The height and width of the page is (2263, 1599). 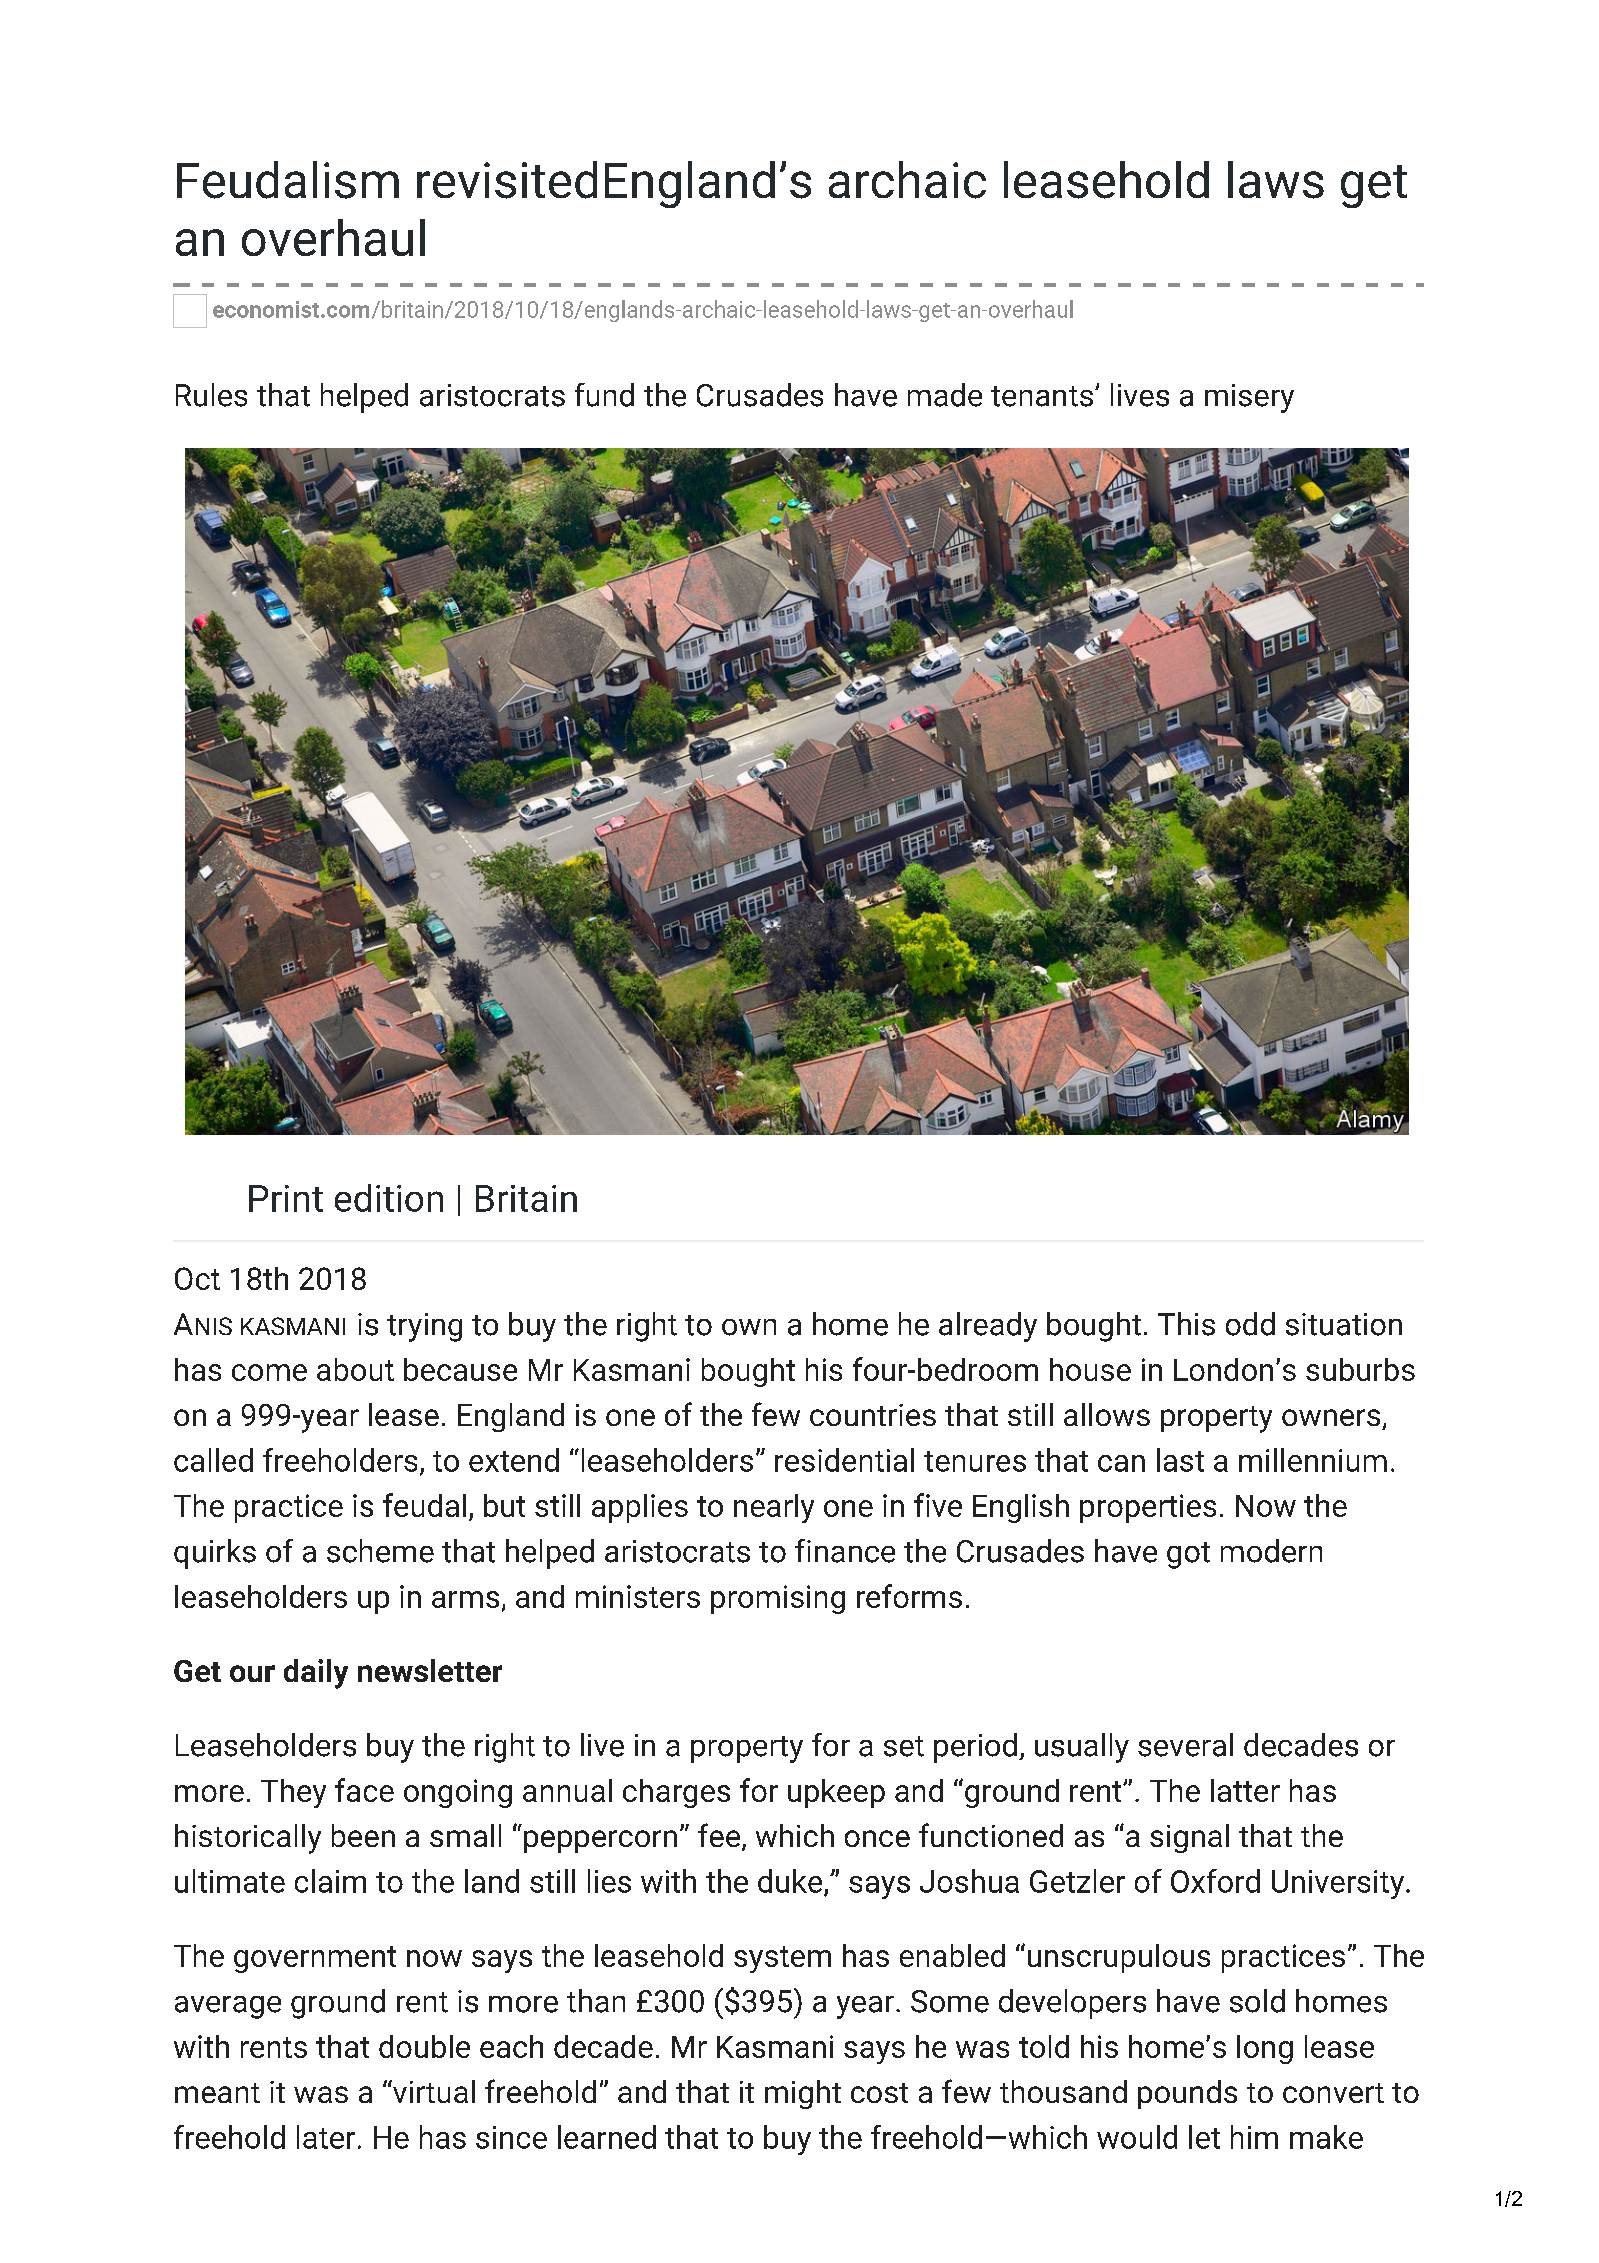 I want to click on fund, so click(x=604, y=395).
